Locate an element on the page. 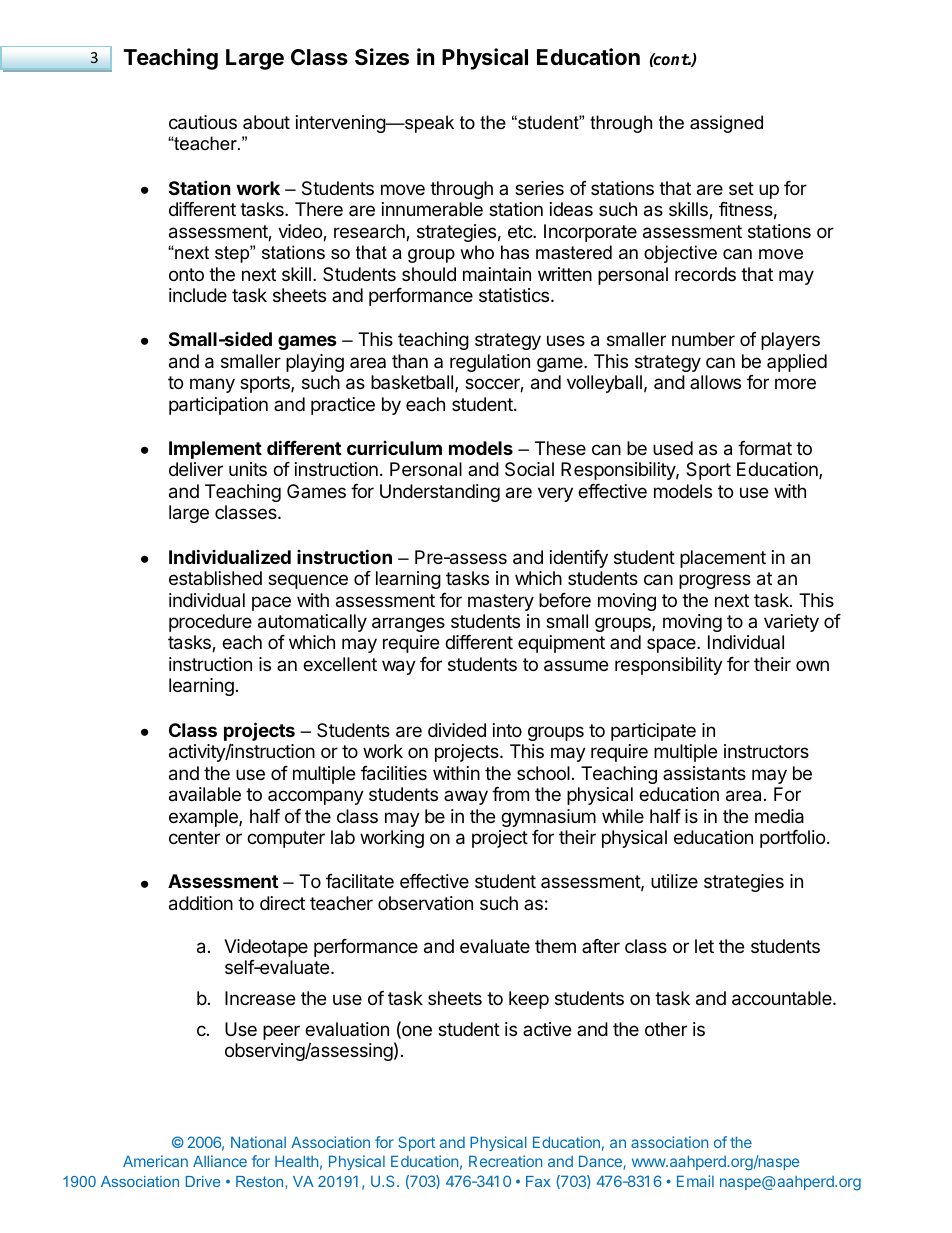 This page has height=1233, width=952. Sizes is located at coordinates (382, 57).
